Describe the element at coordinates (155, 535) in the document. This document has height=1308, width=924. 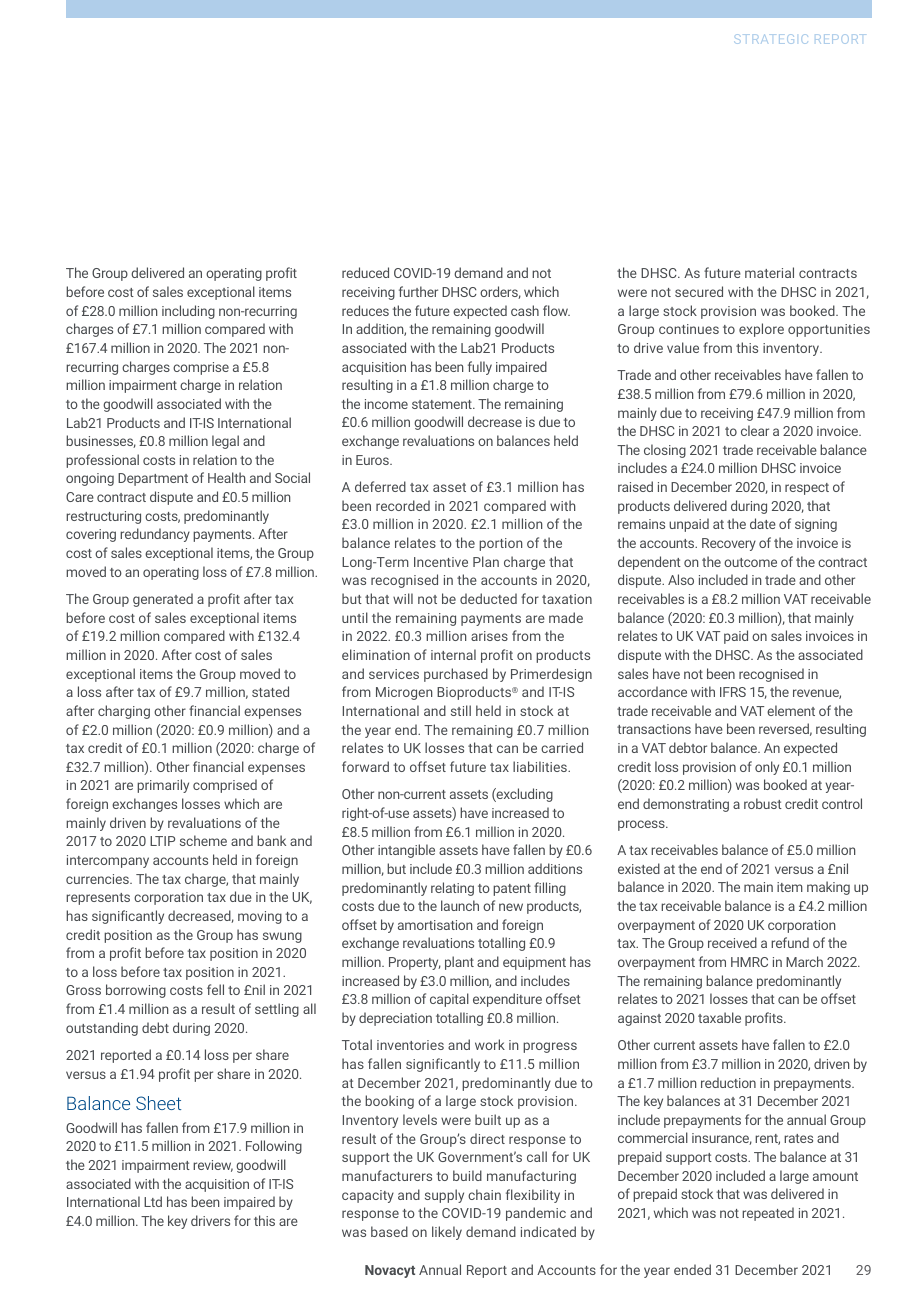
I see `redundancy` at that location.
